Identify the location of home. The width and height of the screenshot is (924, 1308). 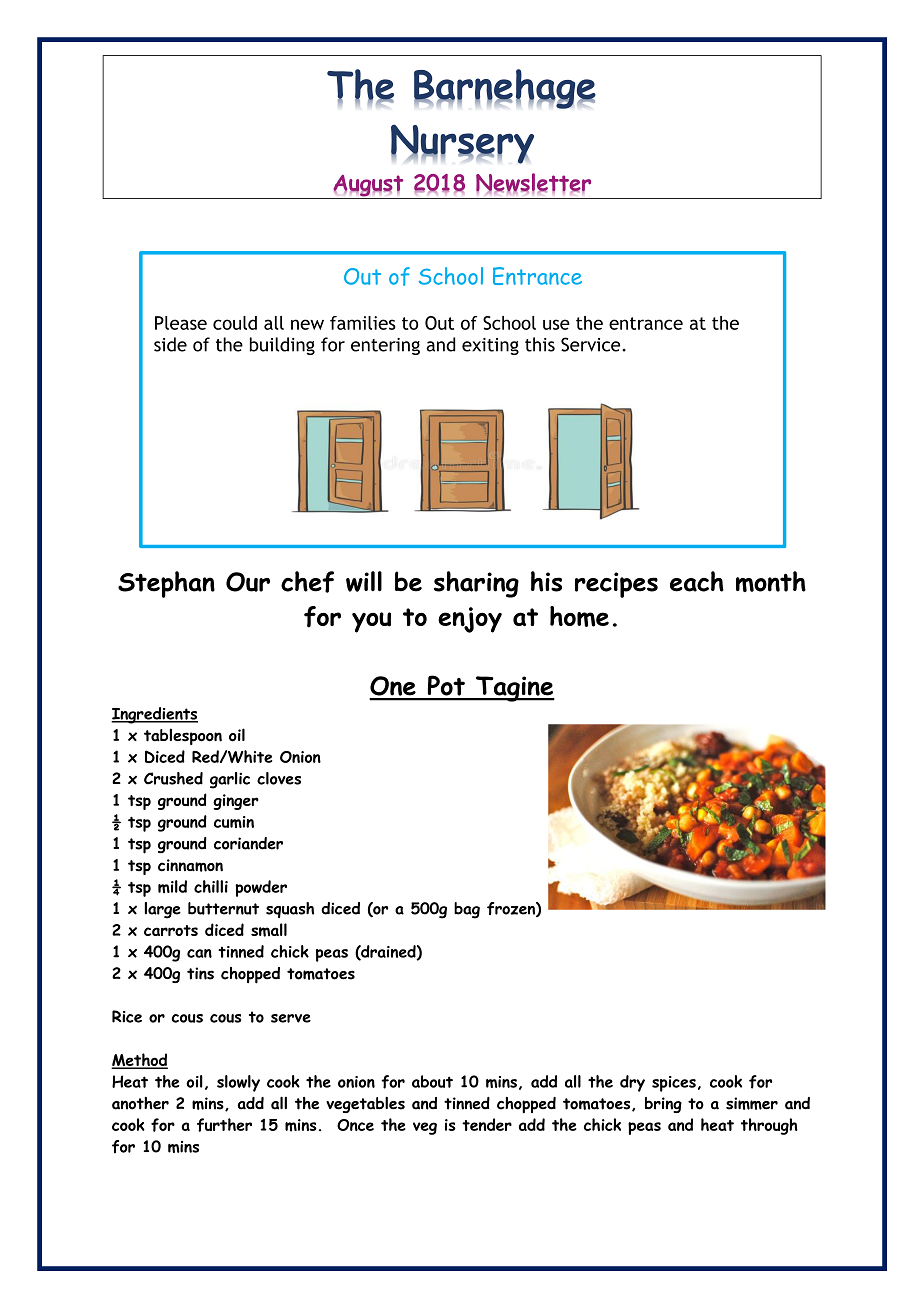
(579, 616).
